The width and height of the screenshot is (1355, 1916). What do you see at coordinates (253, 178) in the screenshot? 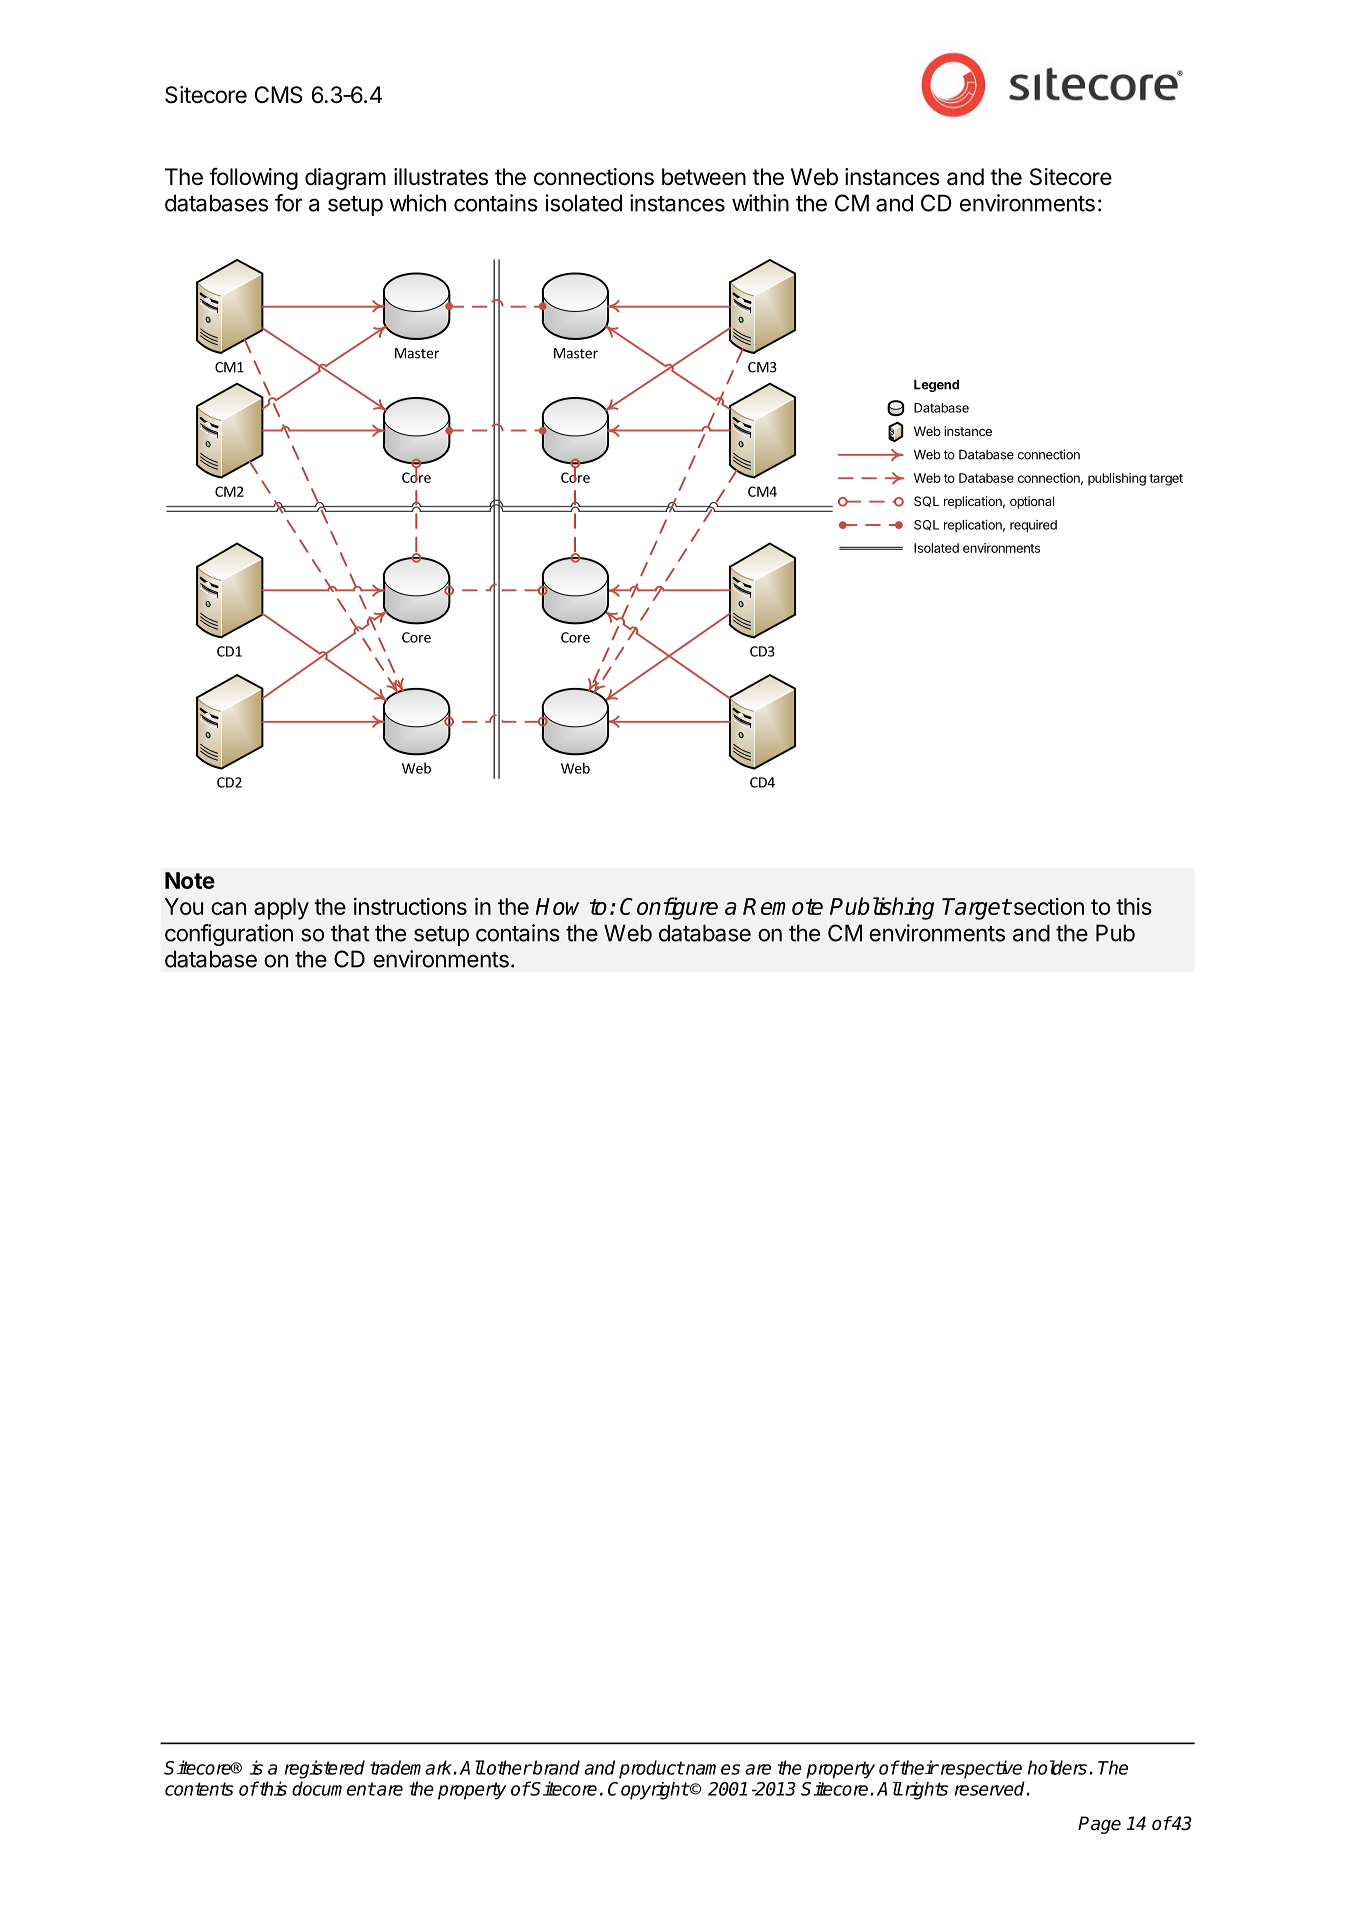
I see `following` at bounding box center [253, 178].
